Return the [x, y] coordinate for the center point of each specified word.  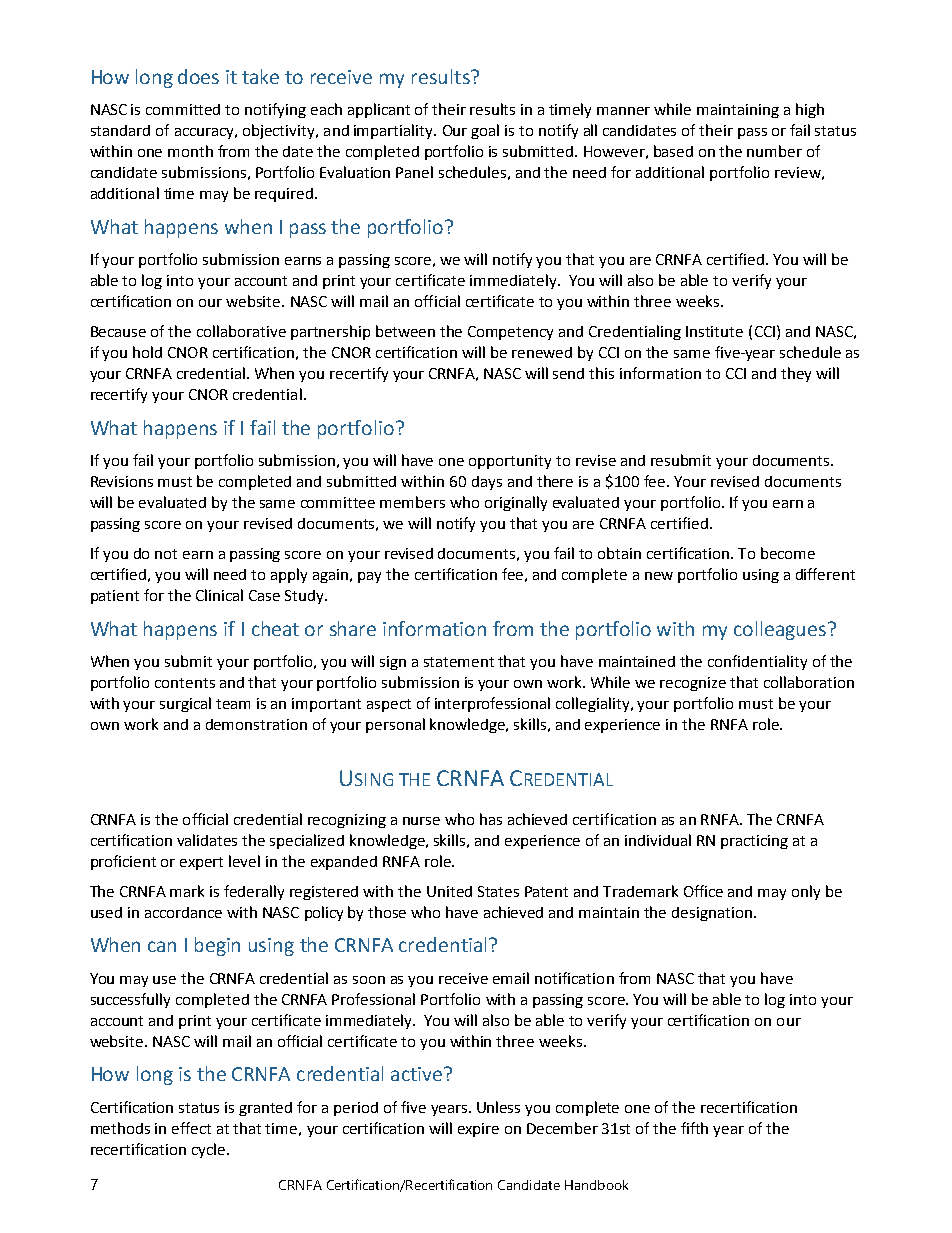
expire [478, 1130]
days [487, 483]
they [796, 374]
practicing [754, 842]
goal [485, 131]
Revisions [122, 481]
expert [201, 863]
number [774, 151]
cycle [210, 1150]
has [491, 819]
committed [183, 109]
